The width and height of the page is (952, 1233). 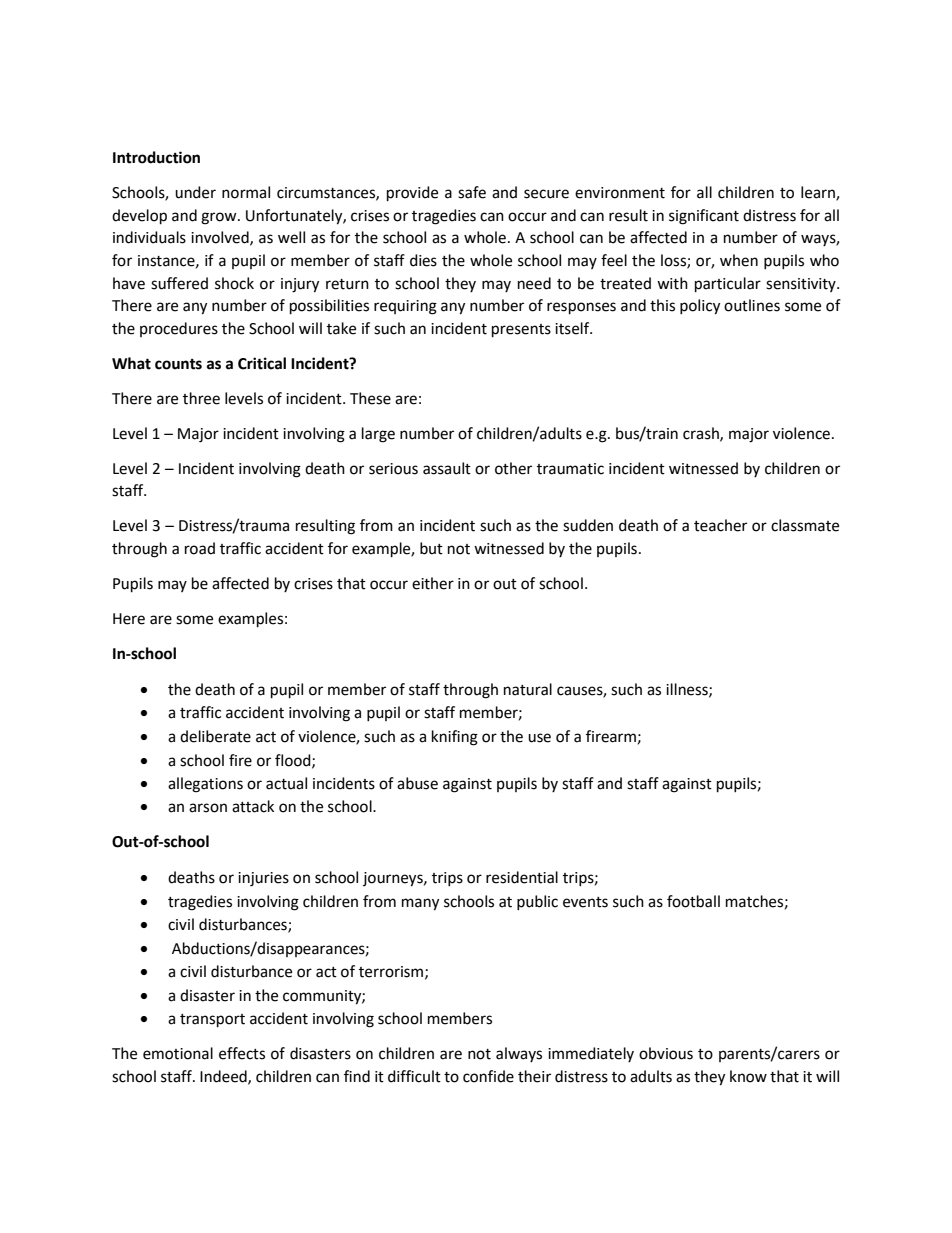 What do you see at coordinates (195, 192) in the page?
I see `under` at bounding box center [195, 192].
